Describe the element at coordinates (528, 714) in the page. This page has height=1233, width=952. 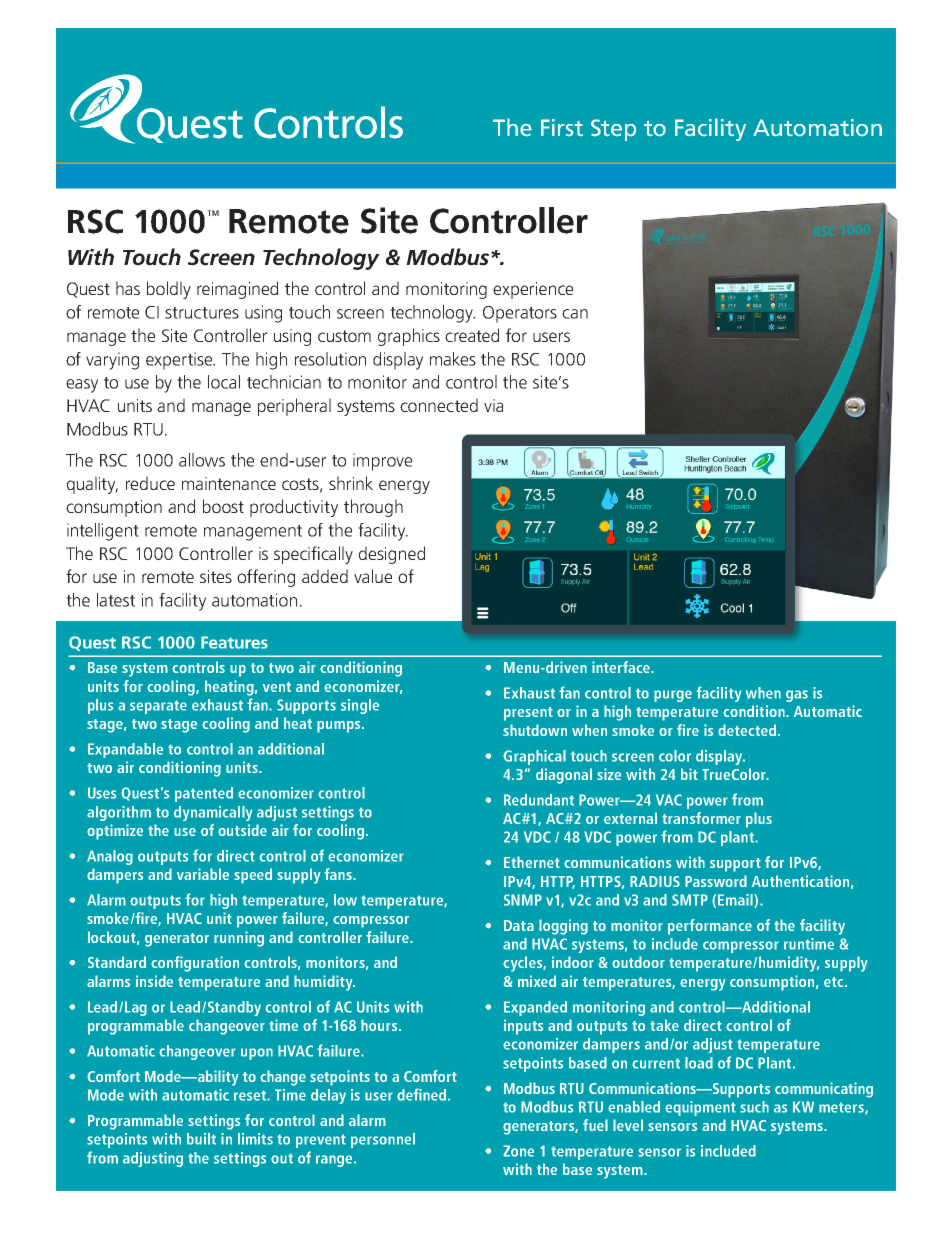
I see `present` at that location.
